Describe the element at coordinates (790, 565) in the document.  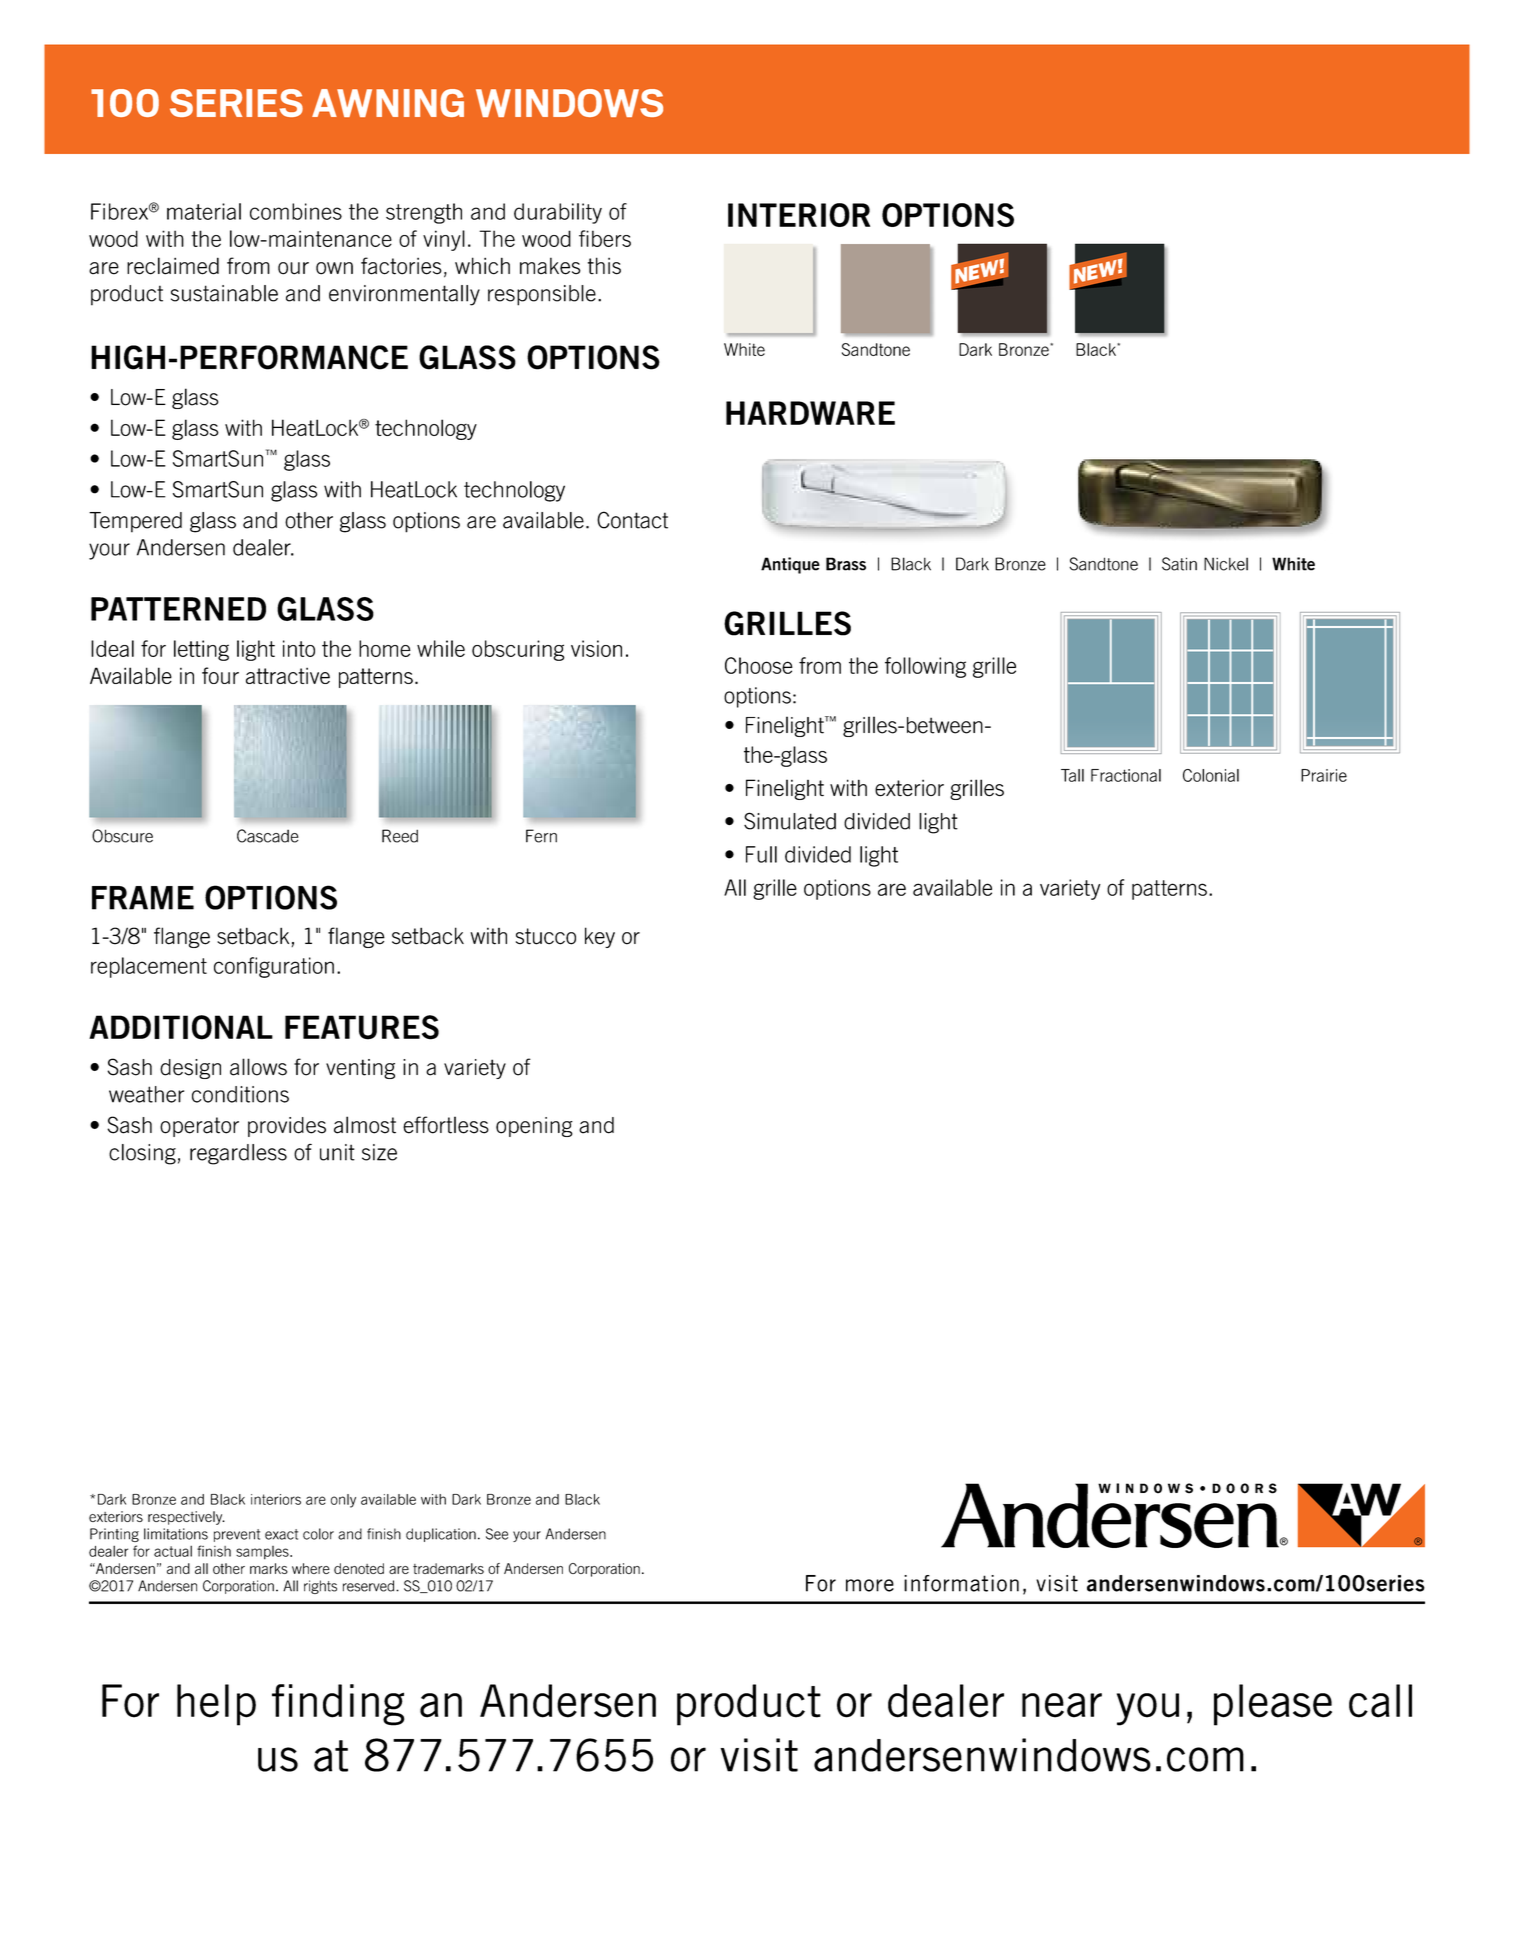
I see `Antique` at that location.
